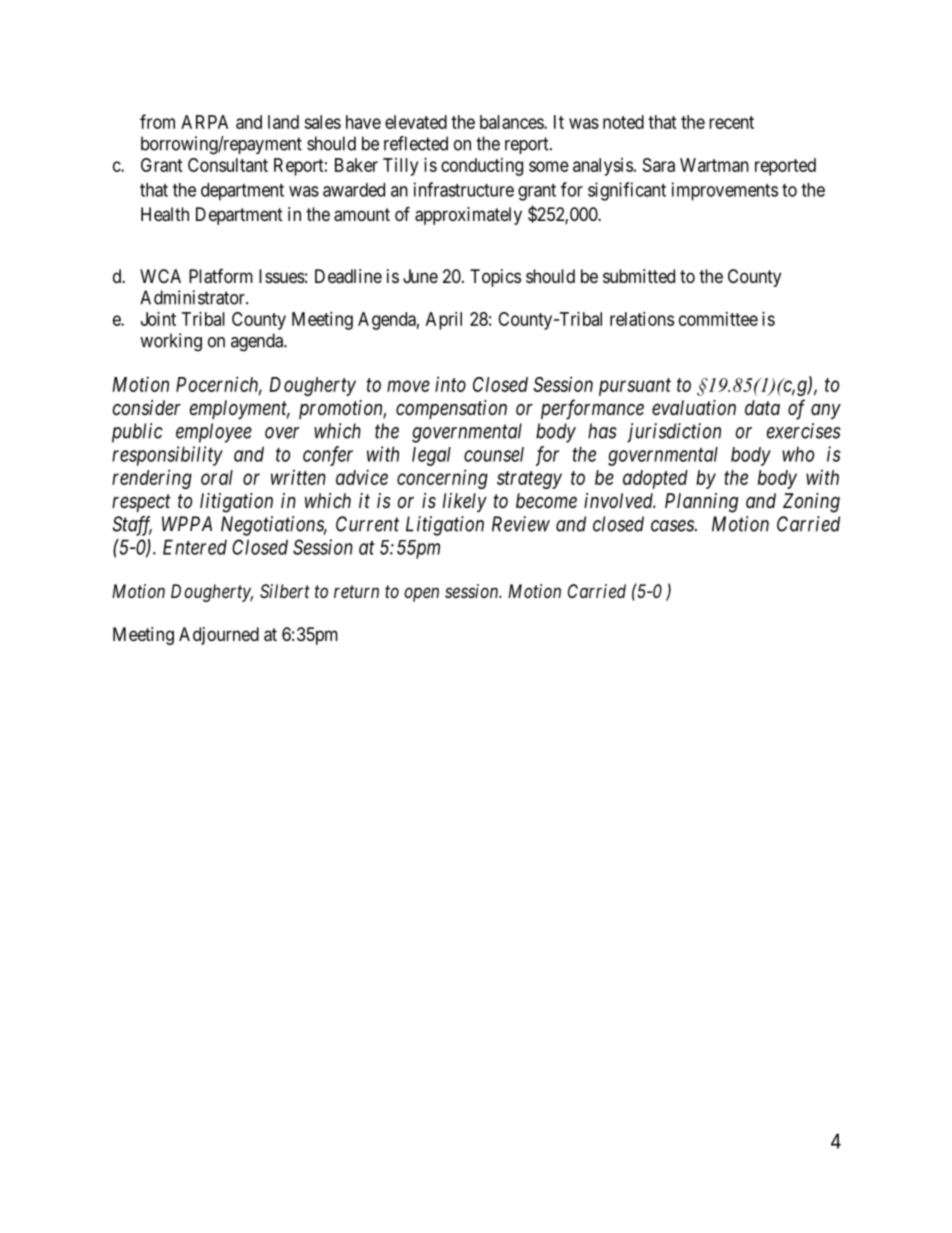 The image size is (952, 1233). Describe the element at coordinates (171, 342) in the document. I see `working` at that location.
